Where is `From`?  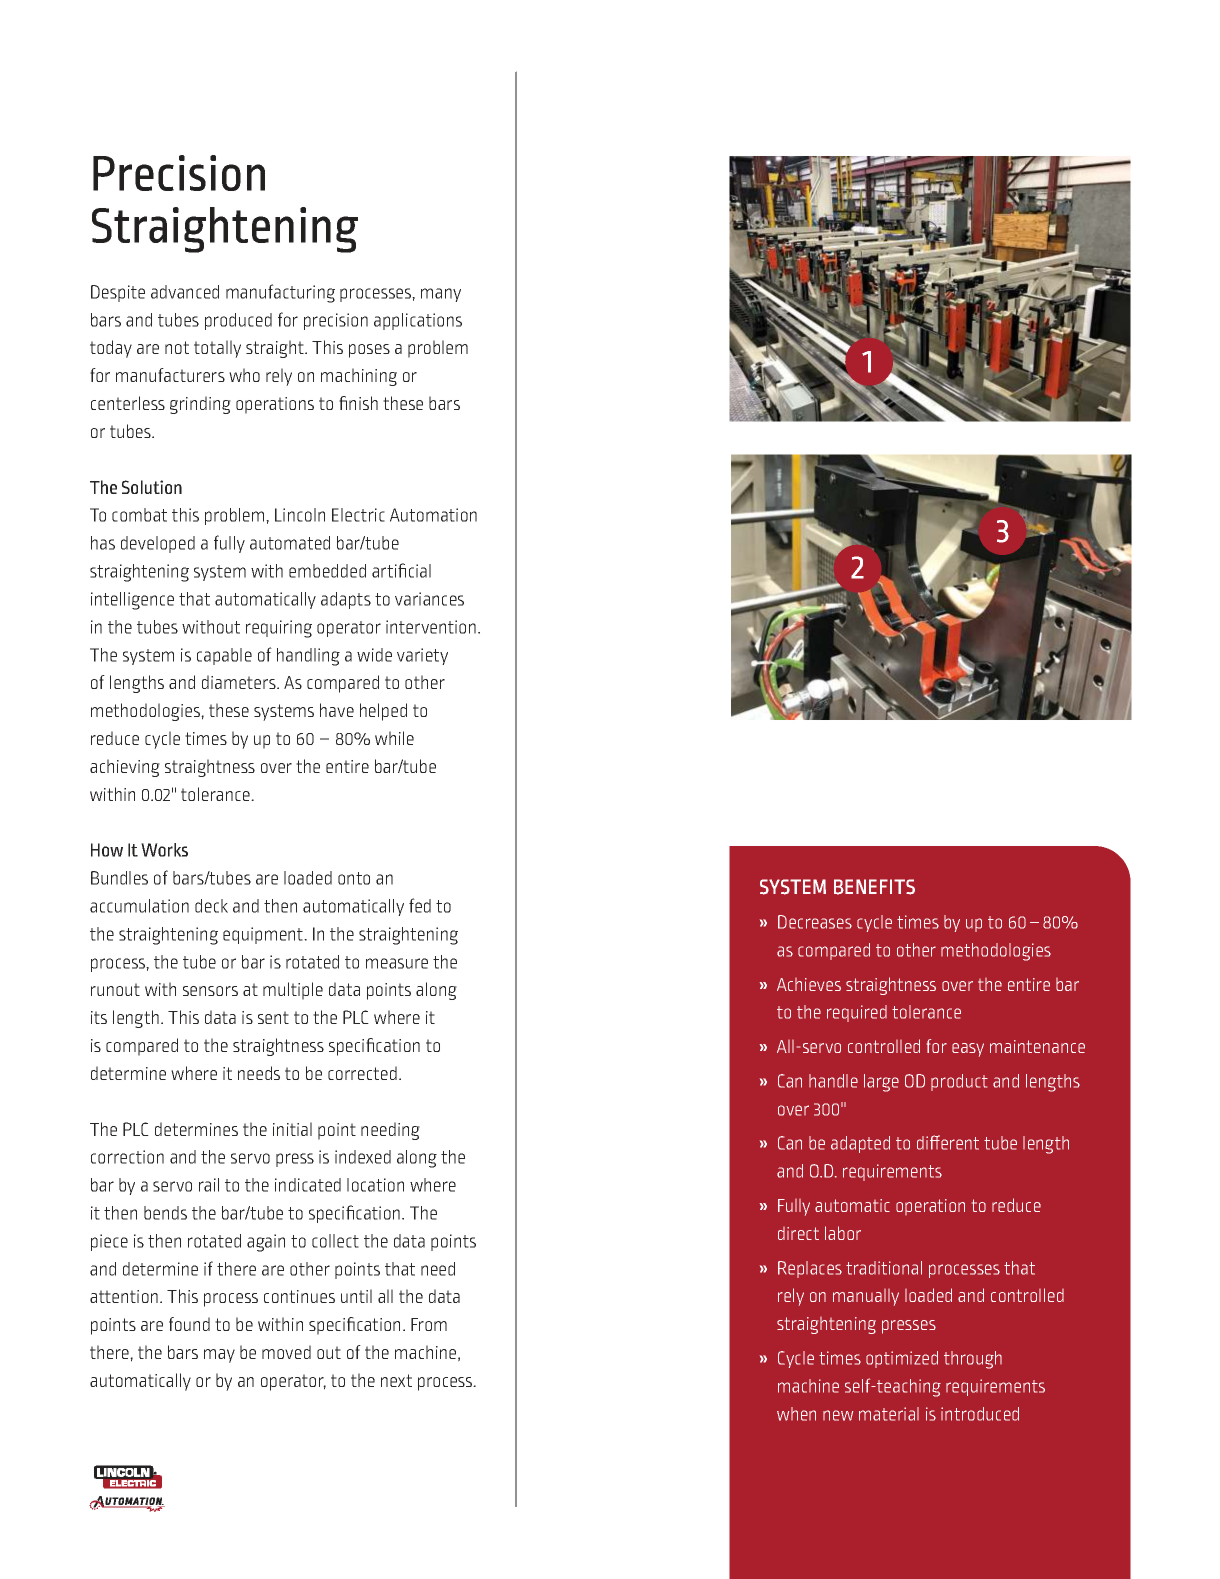
From is located at coordinates (429, 1324).
